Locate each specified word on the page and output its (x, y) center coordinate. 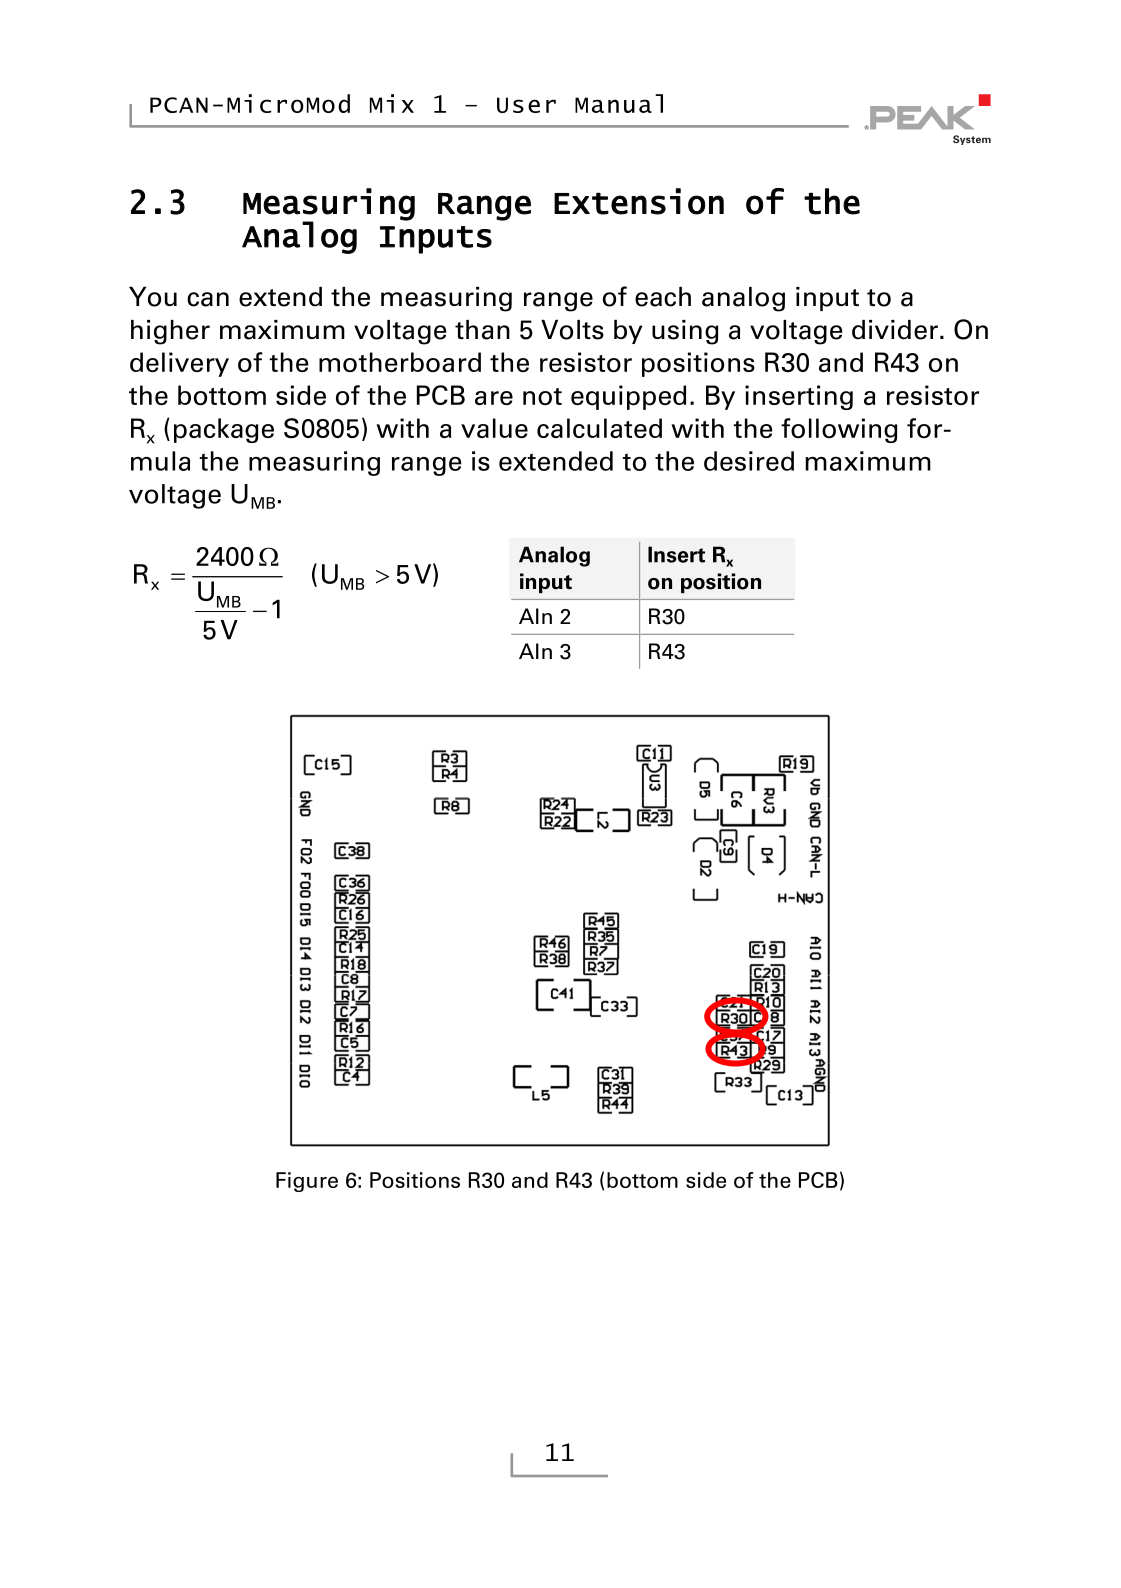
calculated (599, 428)
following (839, 430)
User (526, 105)
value (494, 428)
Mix (392, 103)
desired (749, 461)
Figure (307, 1182)
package (224, 430)
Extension (639, 201)
